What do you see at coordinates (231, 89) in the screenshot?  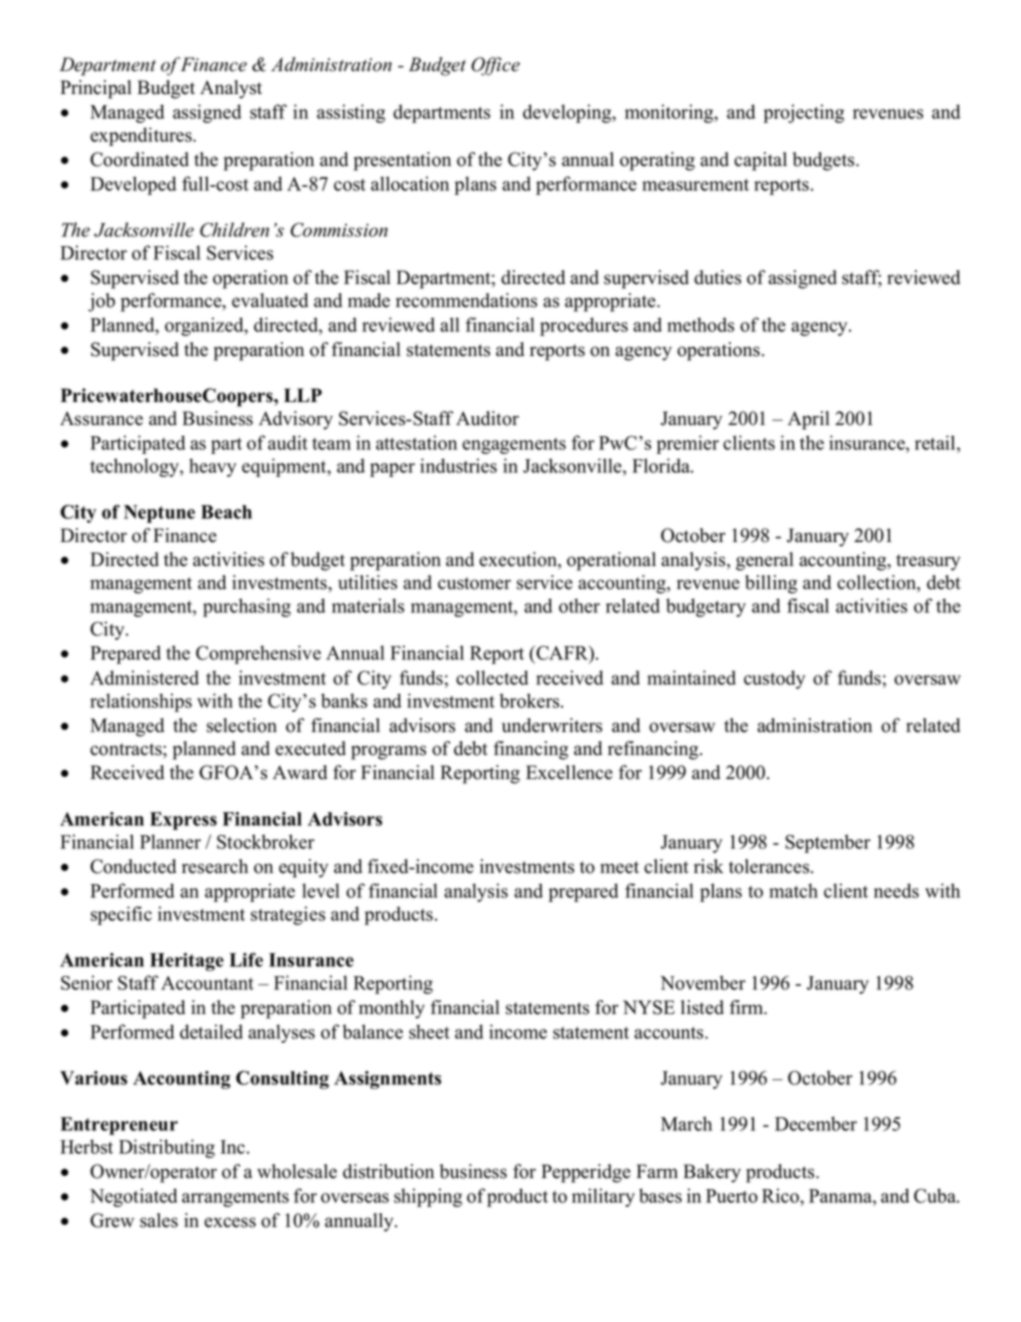 I see `Analyst` at bounding box center [231, 89].
